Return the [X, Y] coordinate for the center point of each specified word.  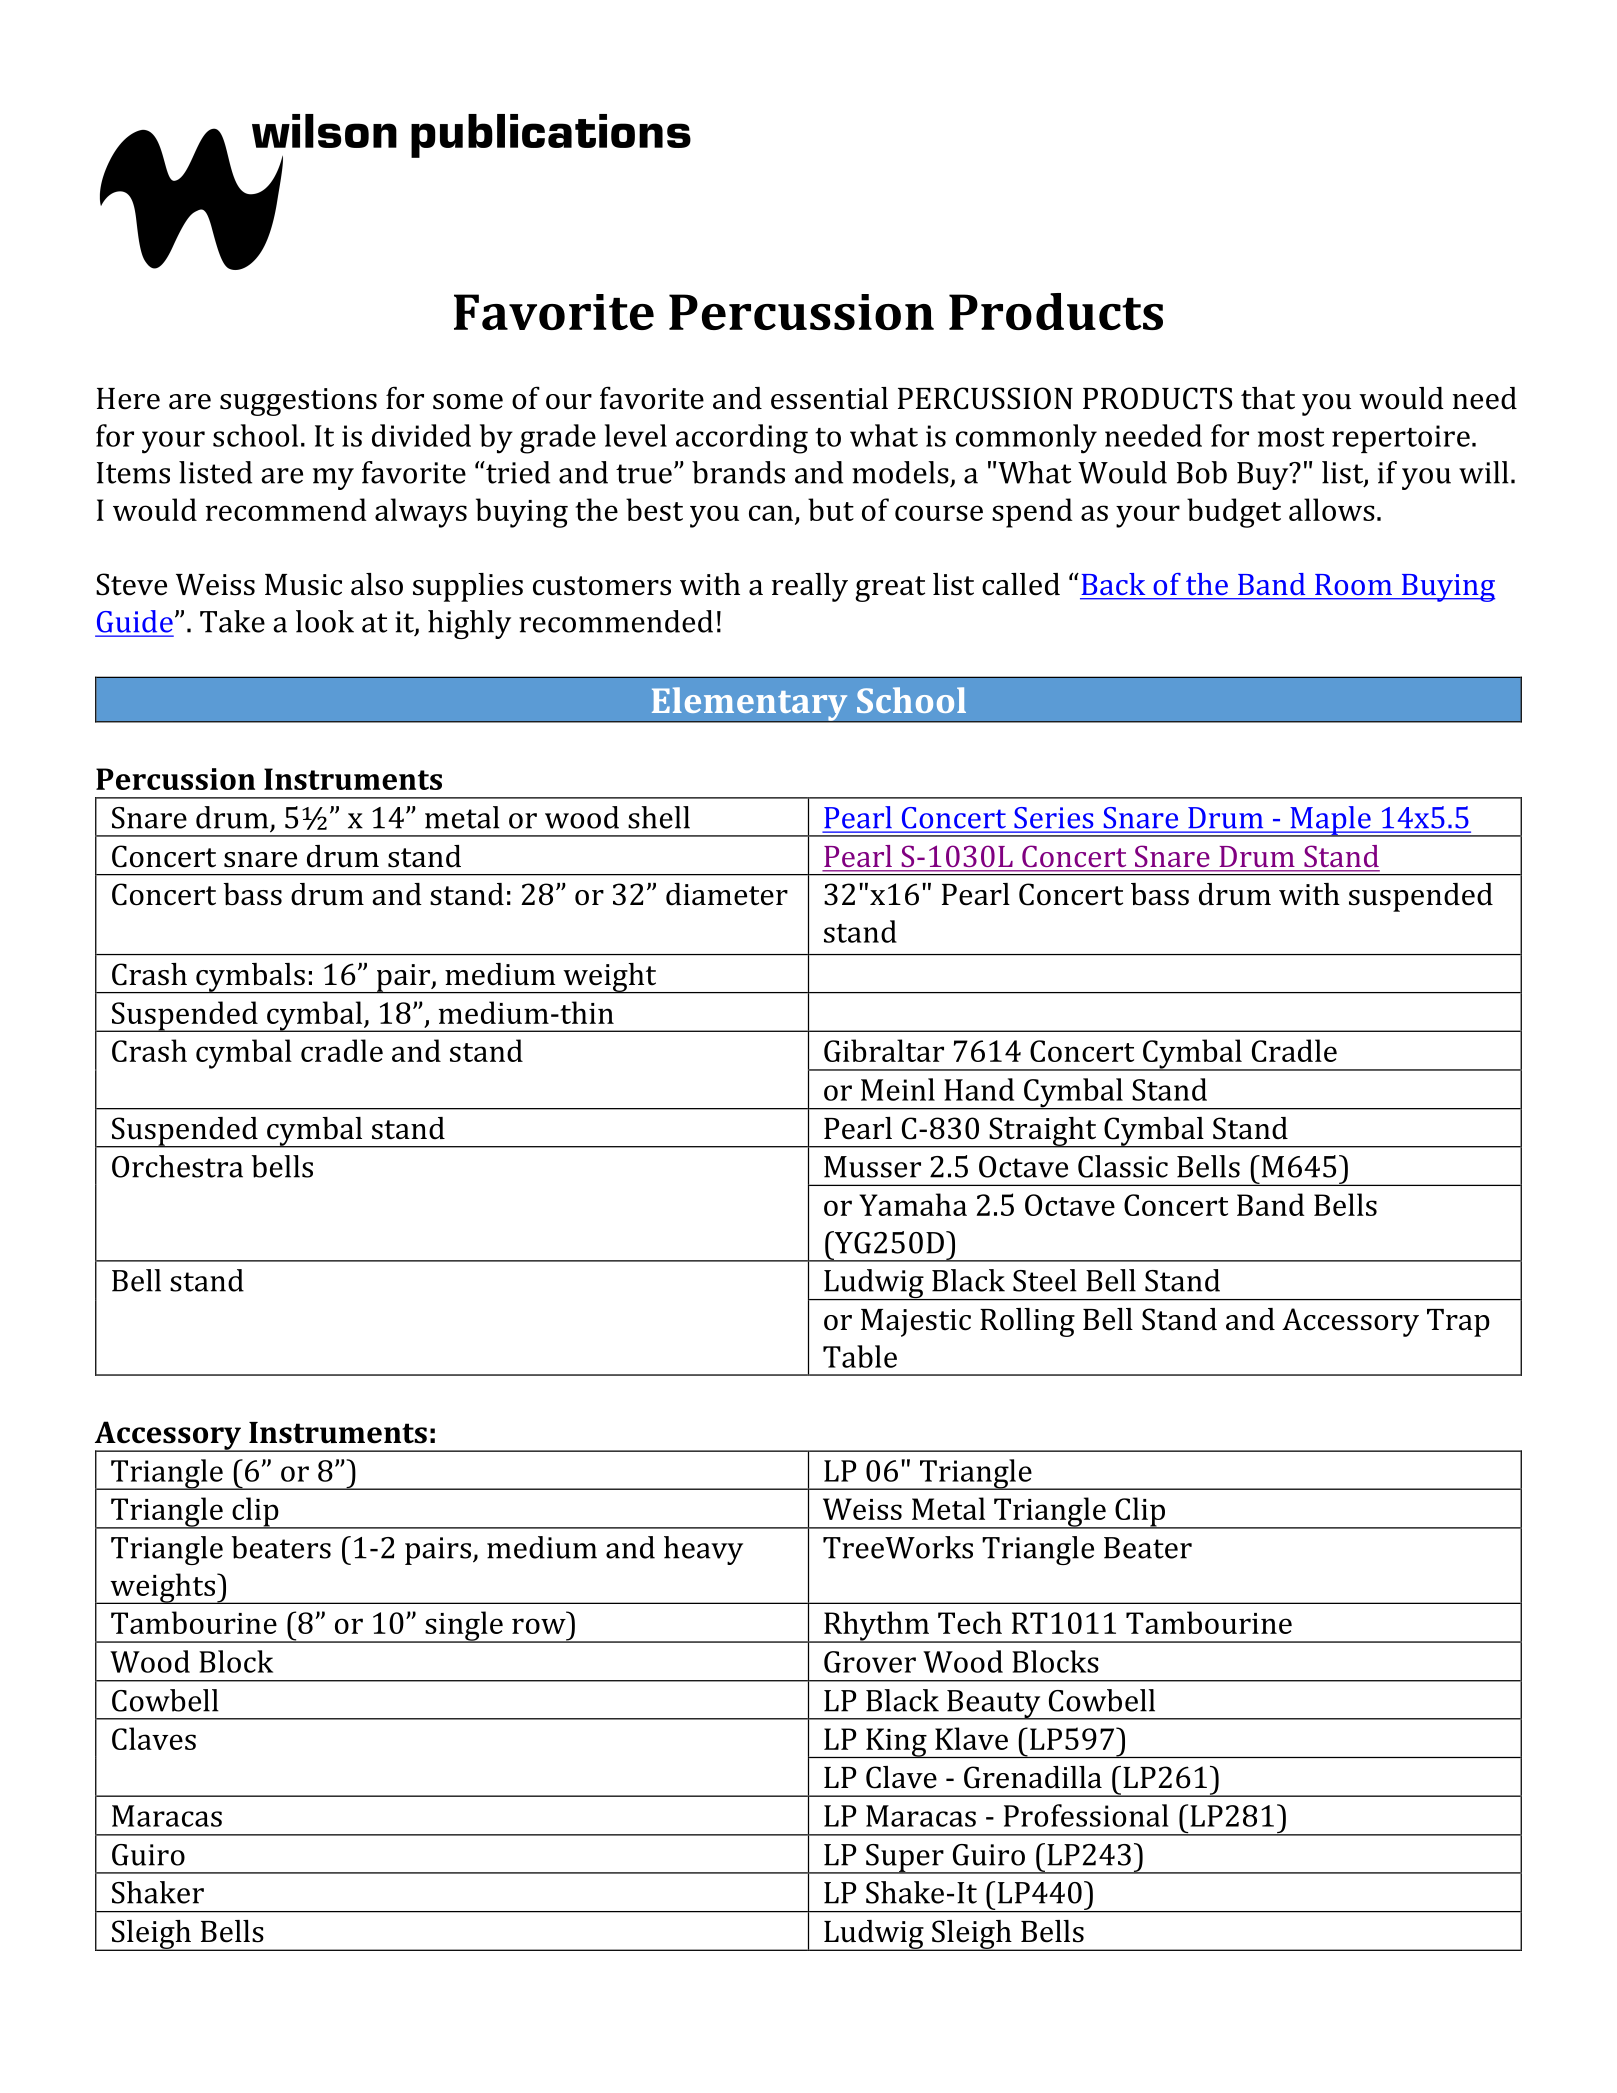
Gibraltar [884, 1050]
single [464, 1627]
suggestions [298, 402]
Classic [1123, 1166]
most [1291, 437]
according [742, 439]
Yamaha [913, 1204]
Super [905, 1859]
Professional [1086, 1815]
